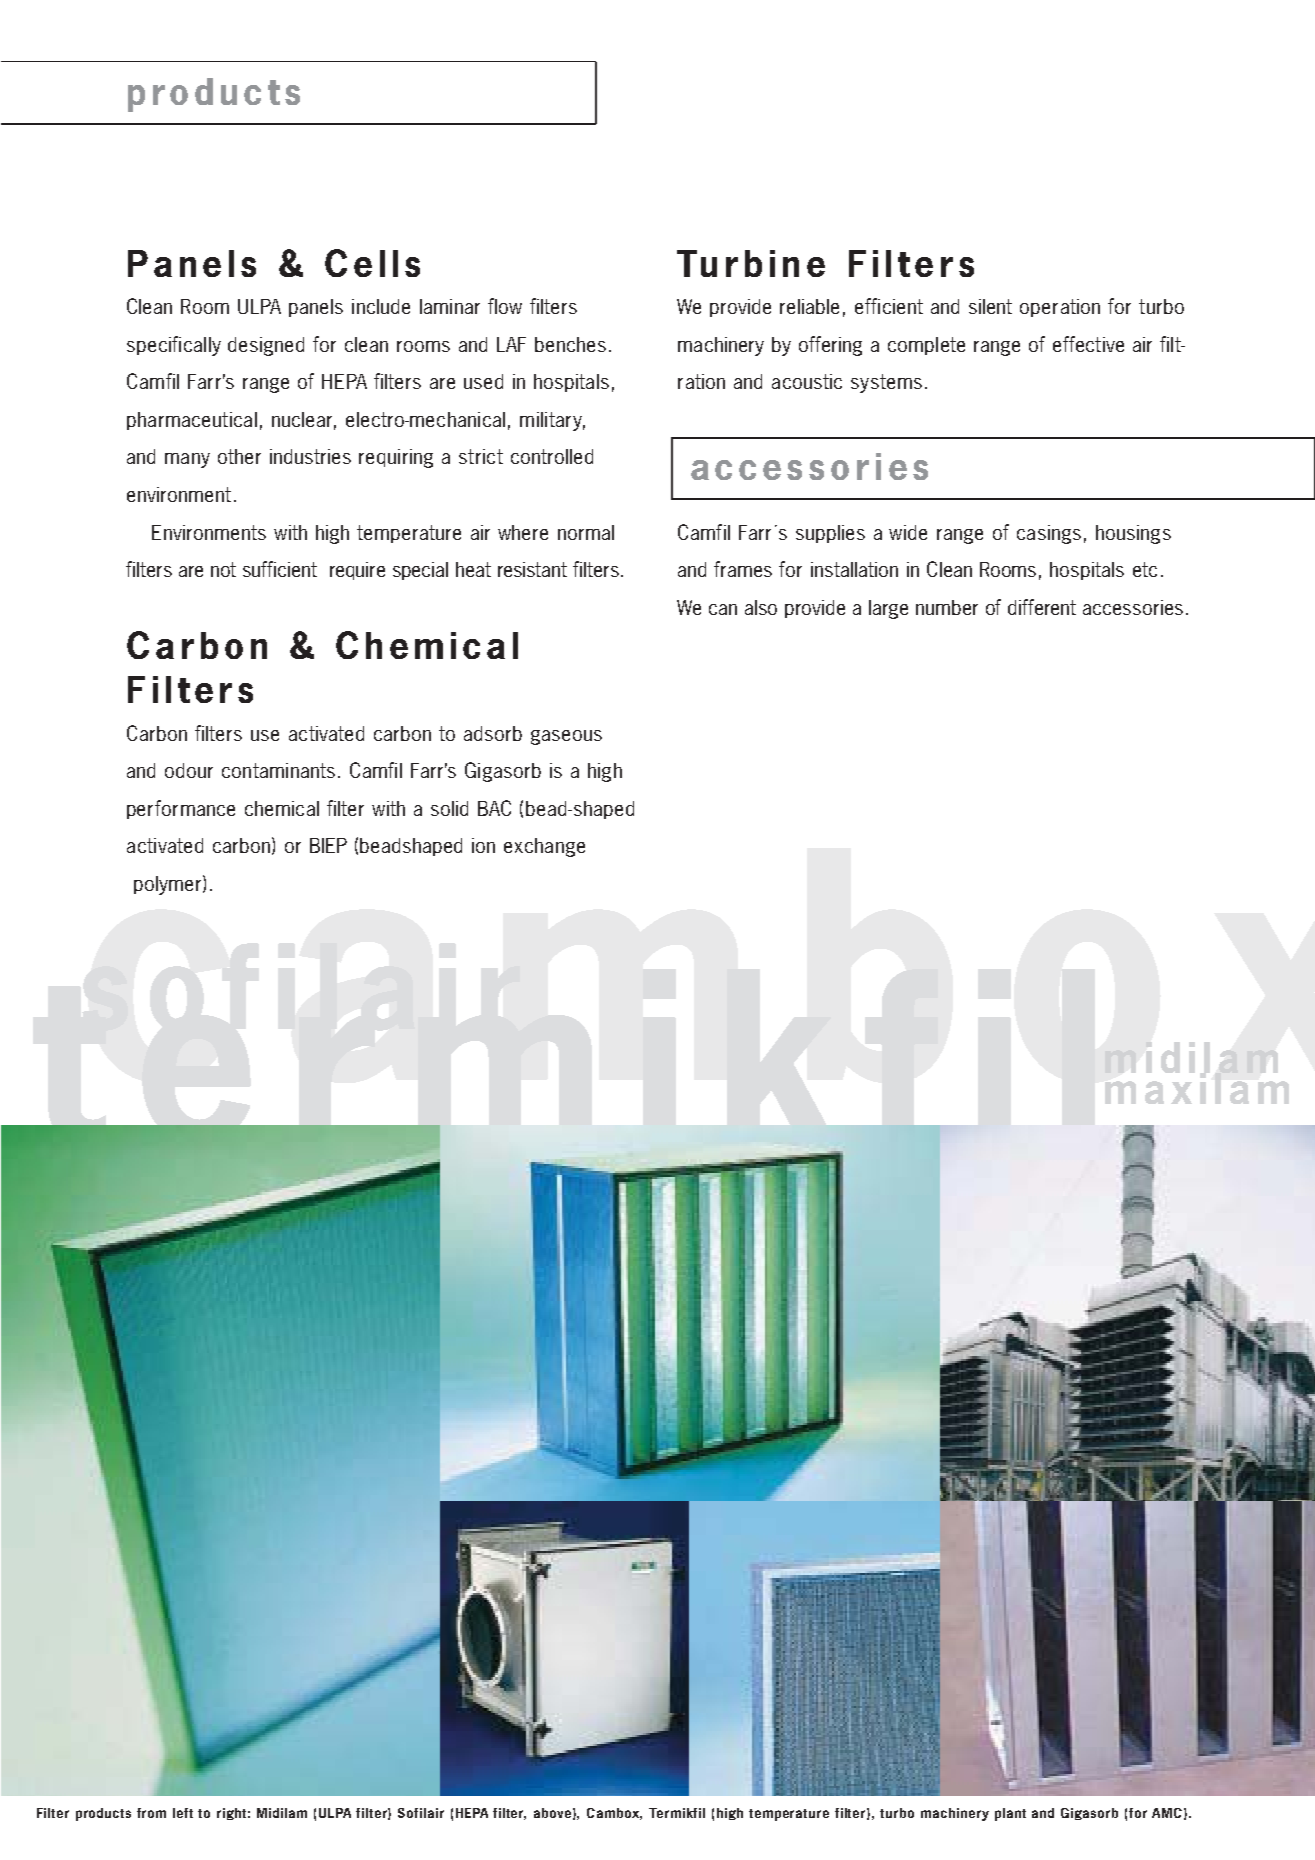  I want to click on from, so click(151, 1813).
